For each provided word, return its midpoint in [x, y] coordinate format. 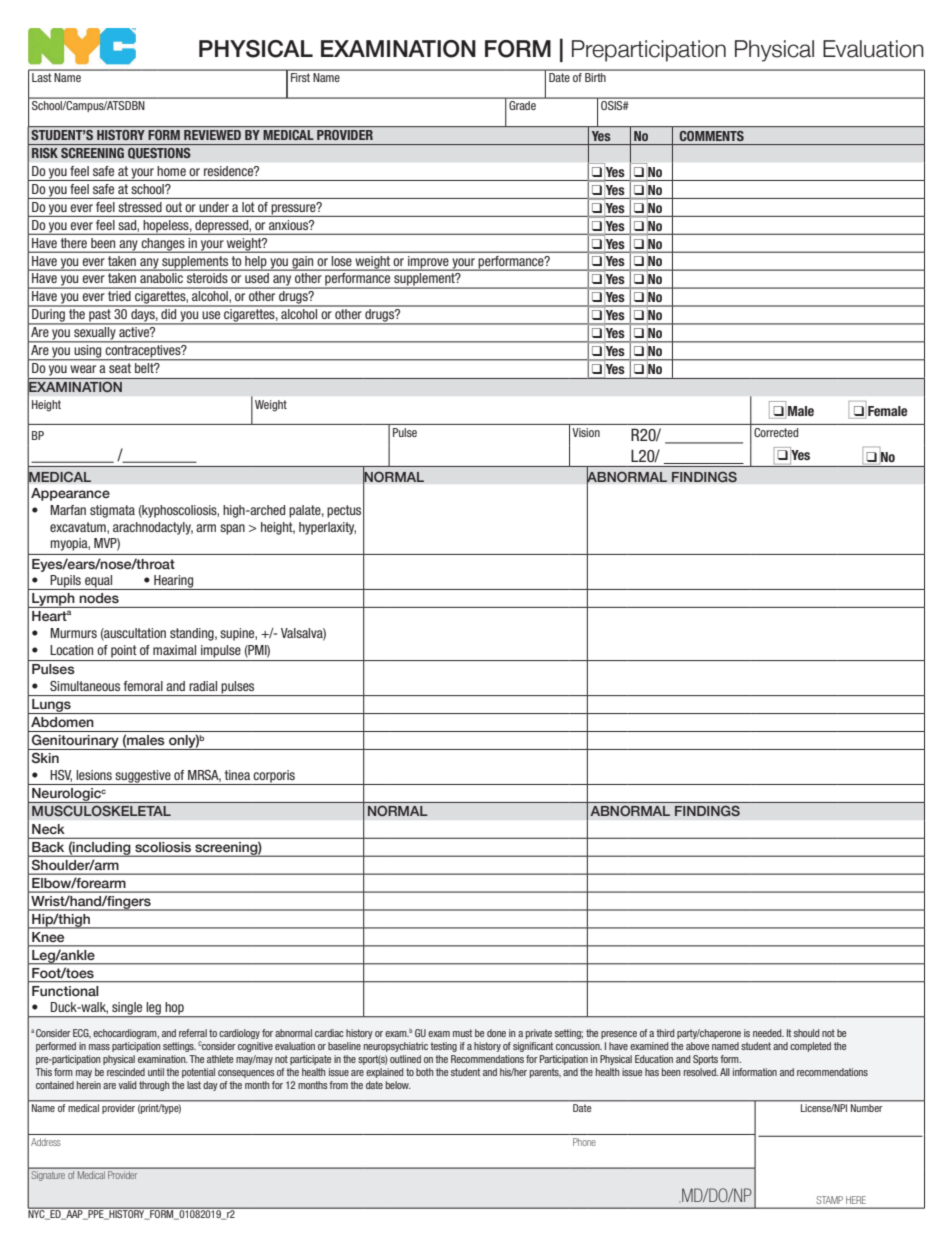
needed [768, 1033]
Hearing [174, 582]
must [462, 1033]
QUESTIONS [159, 153]
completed [810, 1047]
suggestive [143, 777]
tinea [237, 775]
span [232, 529]
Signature [48, 1176]
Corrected [776, 432]
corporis [274, 777]
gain [303, 263]
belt [145, 368]
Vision [586, 432]
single [127, 1009]
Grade [522, 105]
